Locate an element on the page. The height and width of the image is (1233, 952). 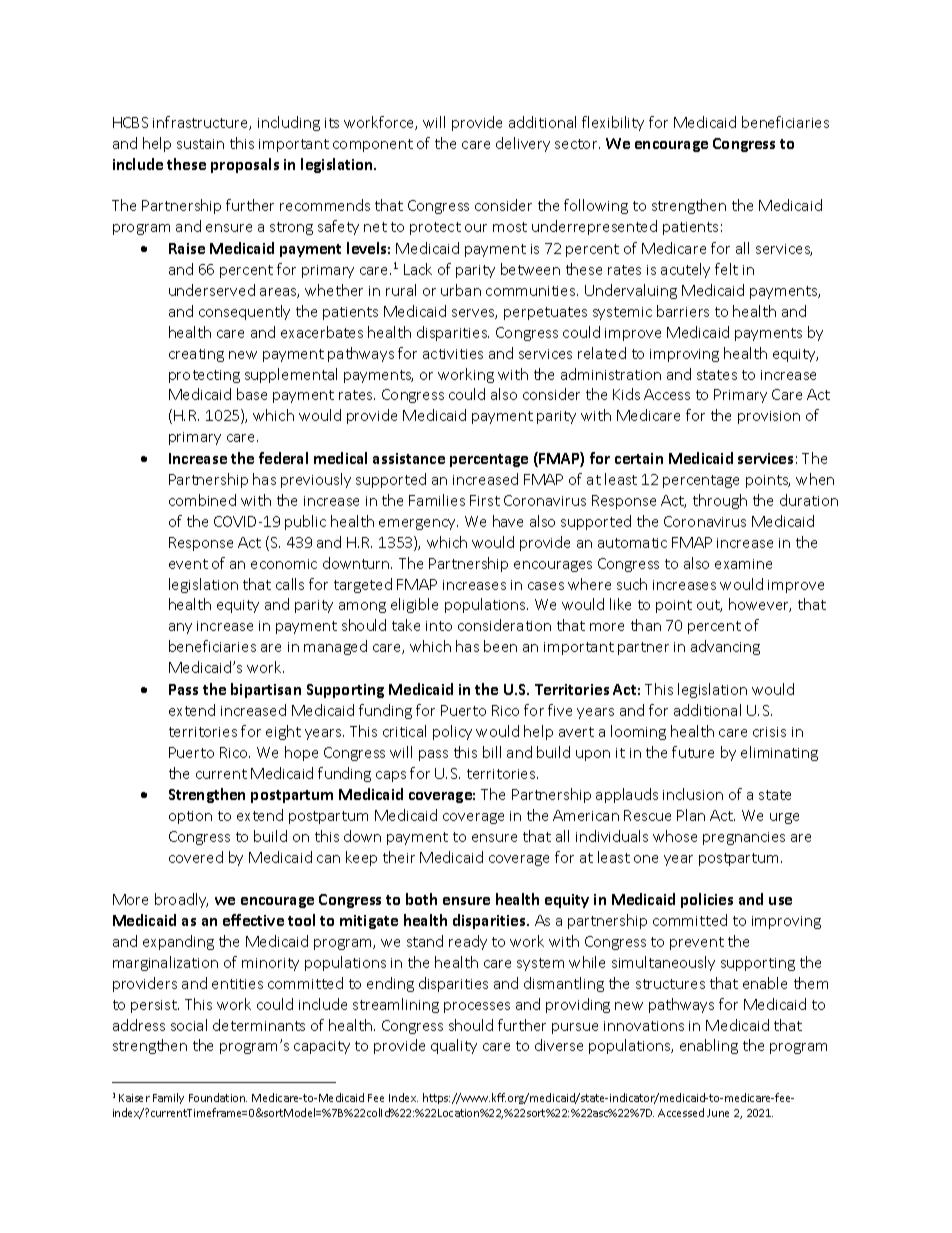
option is located at coordinates (190, 817).
